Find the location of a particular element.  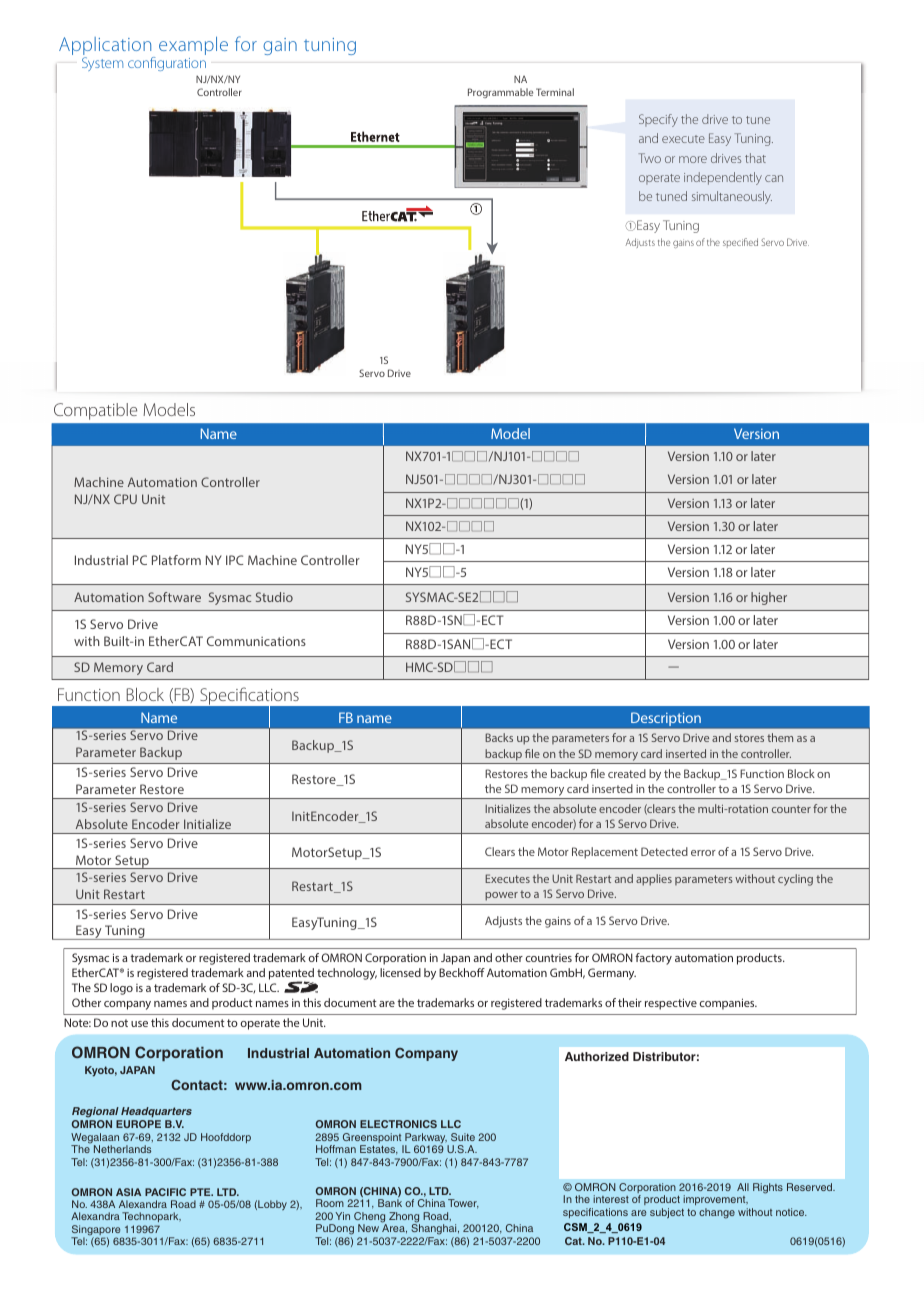

higher is located at coordinates (769, 598).
